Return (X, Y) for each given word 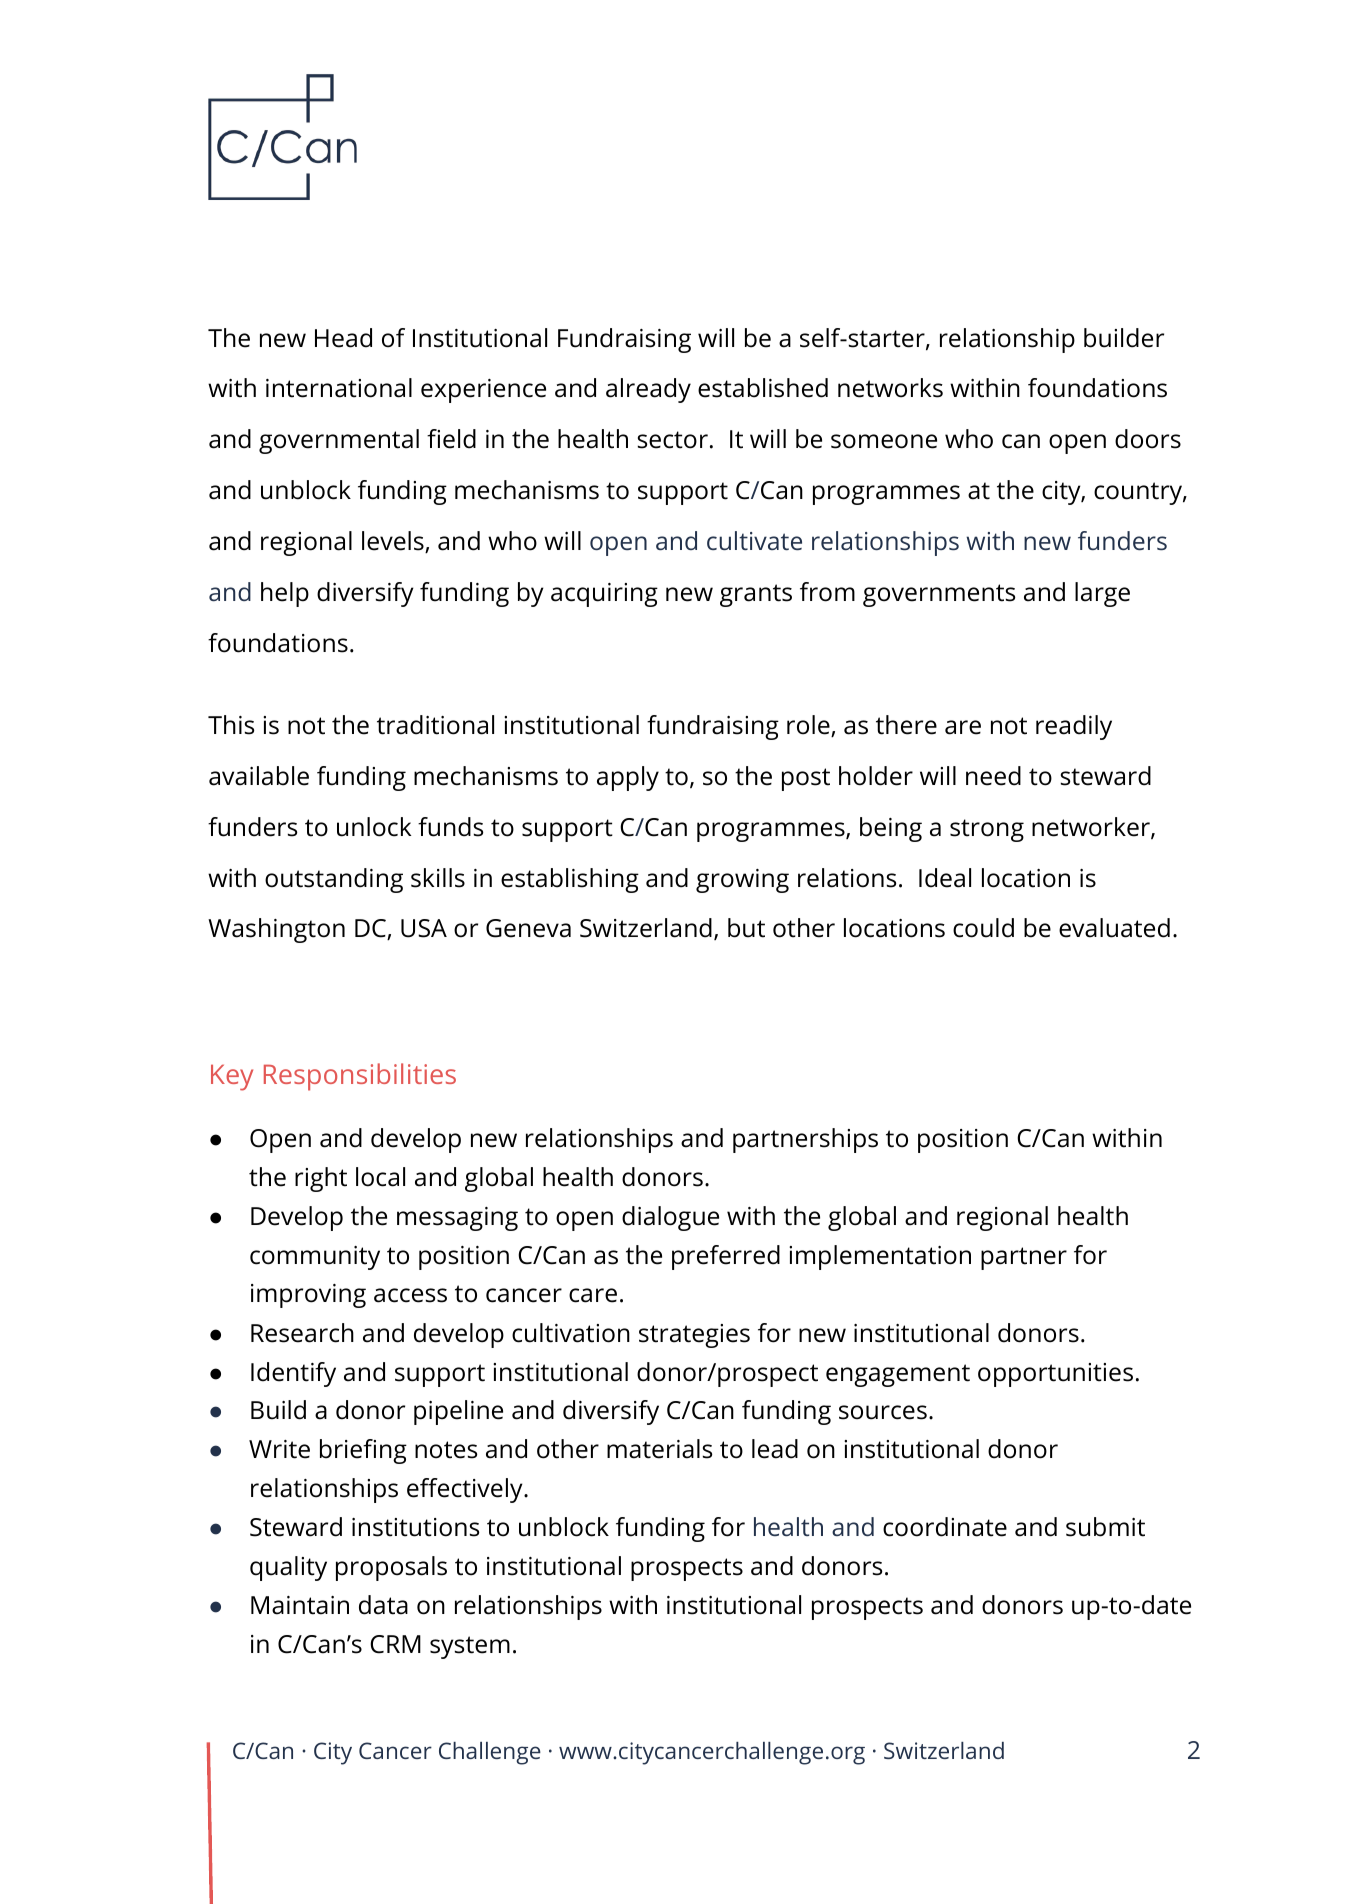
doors (1148, 439)
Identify (293, 1374)
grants (756, 595)
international (339, 388)
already (648, 390)
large (1102, 594)
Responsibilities (360, 1077)
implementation (880, 1257)
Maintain (300, 1605)
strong (987, 830)
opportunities (1055, 1375)
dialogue (670, 1218)
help (285, 594)
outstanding (334, 880)
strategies (694, 1336)
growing (742, 881)
